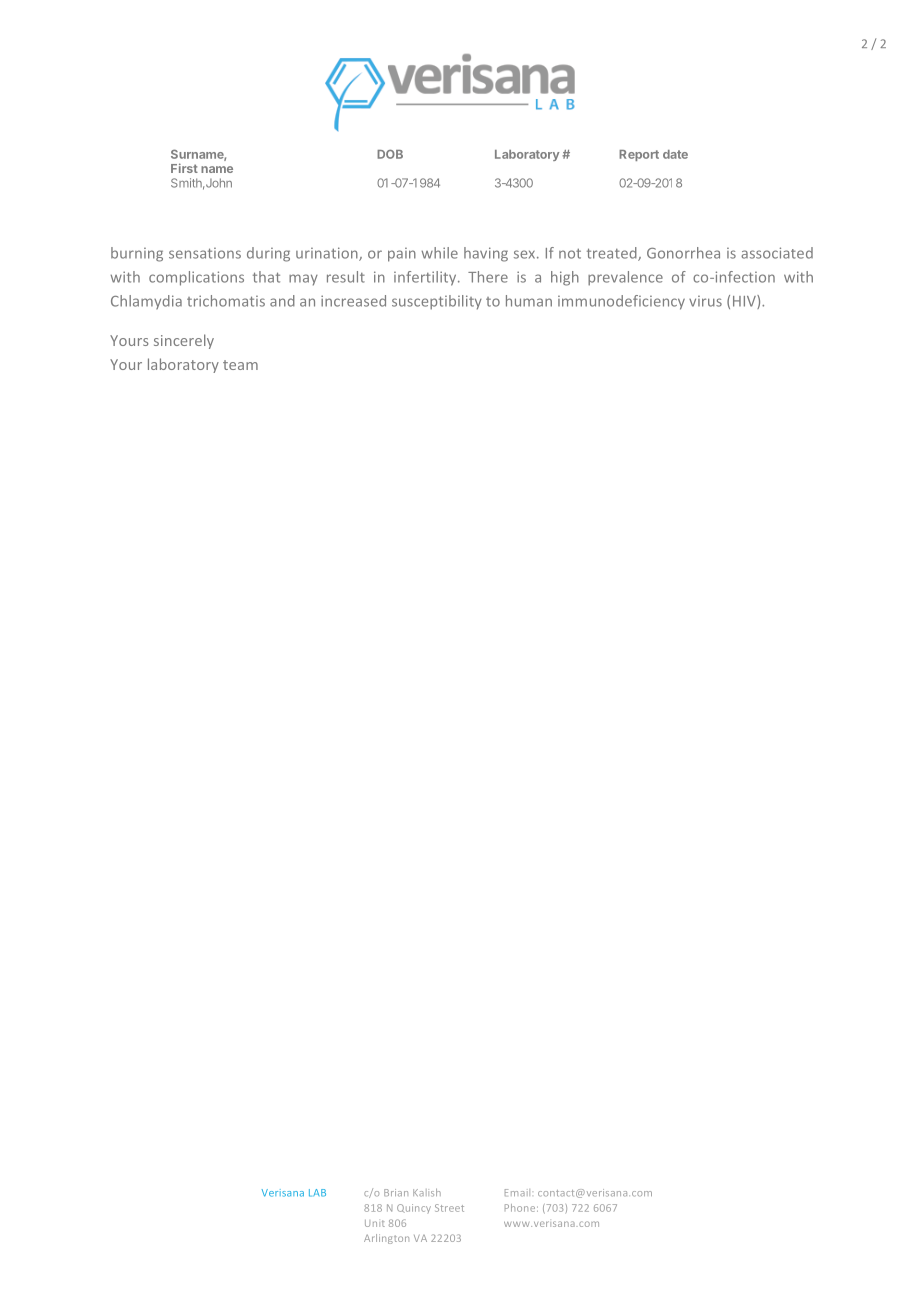 This image has width=924, height=1308. What do you see at coordinates (517, 1192) in the image?
I see `Email` at bounding box center [517, 1192].
